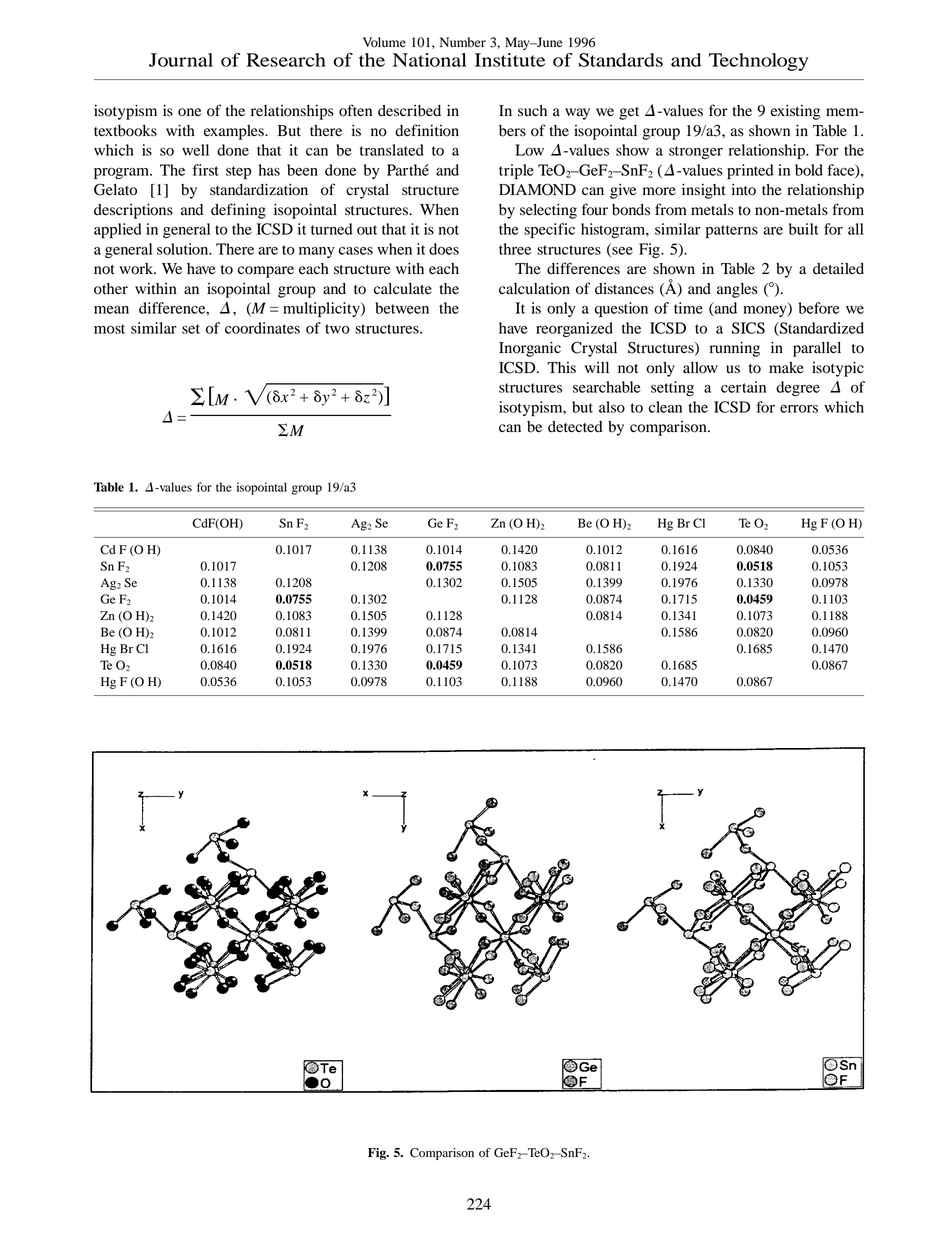 The height and width of the screenshot is (1250, 952). Describe the element at coordinates (758, 62) in the screenshot. I see `Technology` at that location.
